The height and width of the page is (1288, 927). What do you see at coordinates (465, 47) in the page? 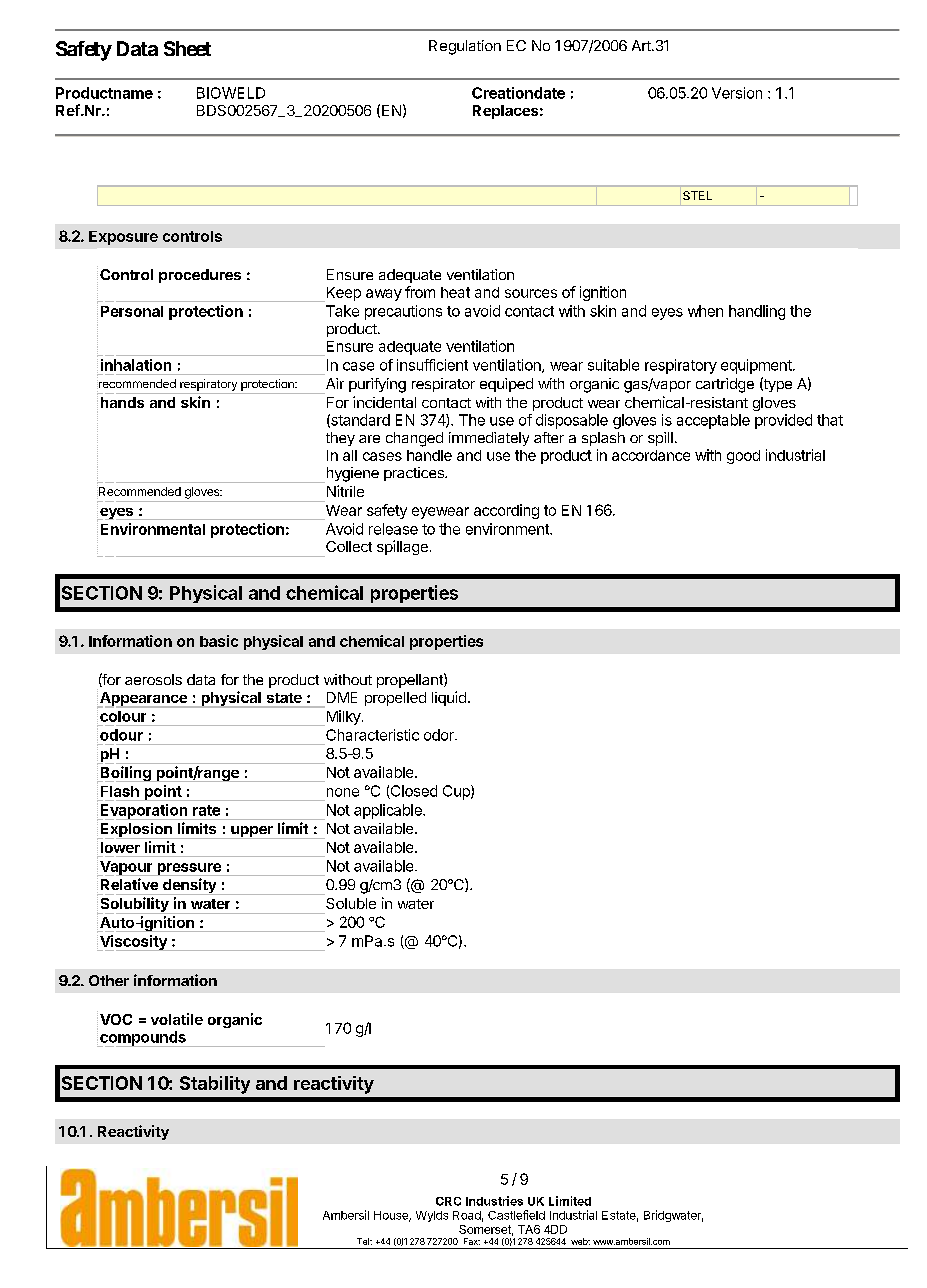
I see `Regulation` at bounding box center [465, 47].
